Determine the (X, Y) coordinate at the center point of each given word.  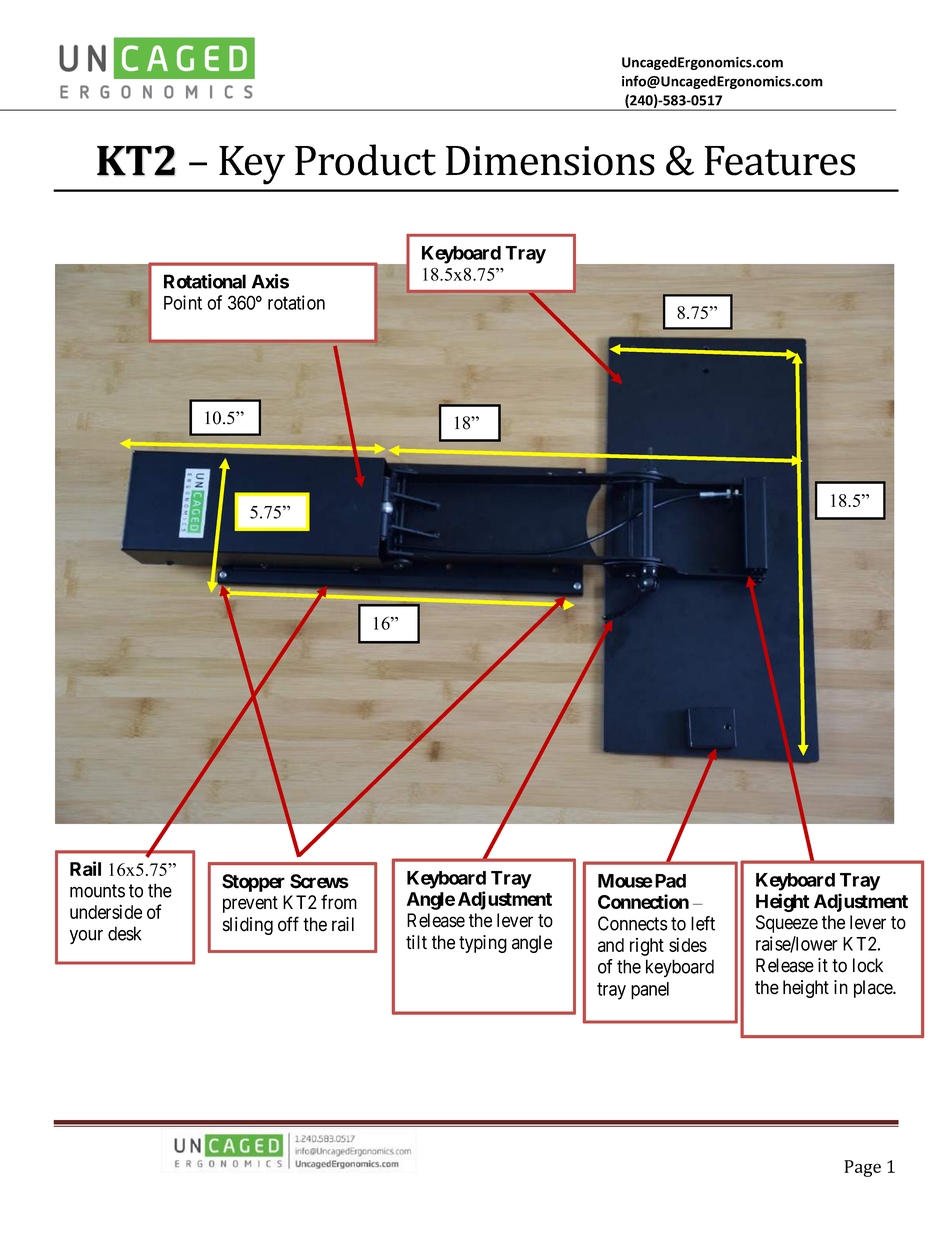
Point (183, 302)
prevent (250, 904)
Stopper (253, 883)
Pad (670, 881)
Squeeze (787, 924)
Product (365, 160)
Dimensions (550, 161)
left (703, 923)
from (339, 902)
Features (779, 161)
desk (124, 933)
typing (483, 944)
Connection (643, 901)
